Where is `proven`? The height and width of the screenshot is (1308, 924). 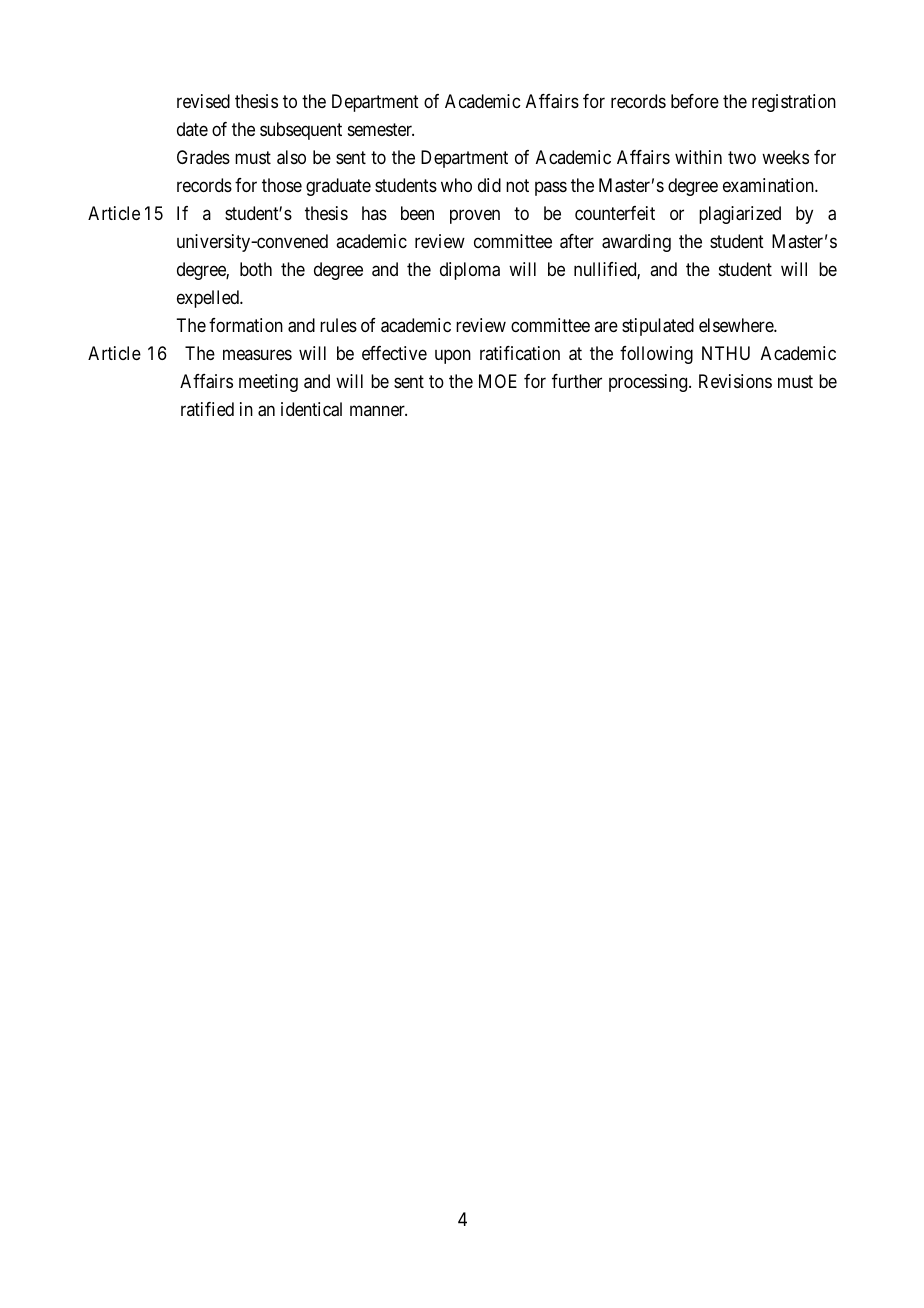
proven is located at coordinates (475, 217).
